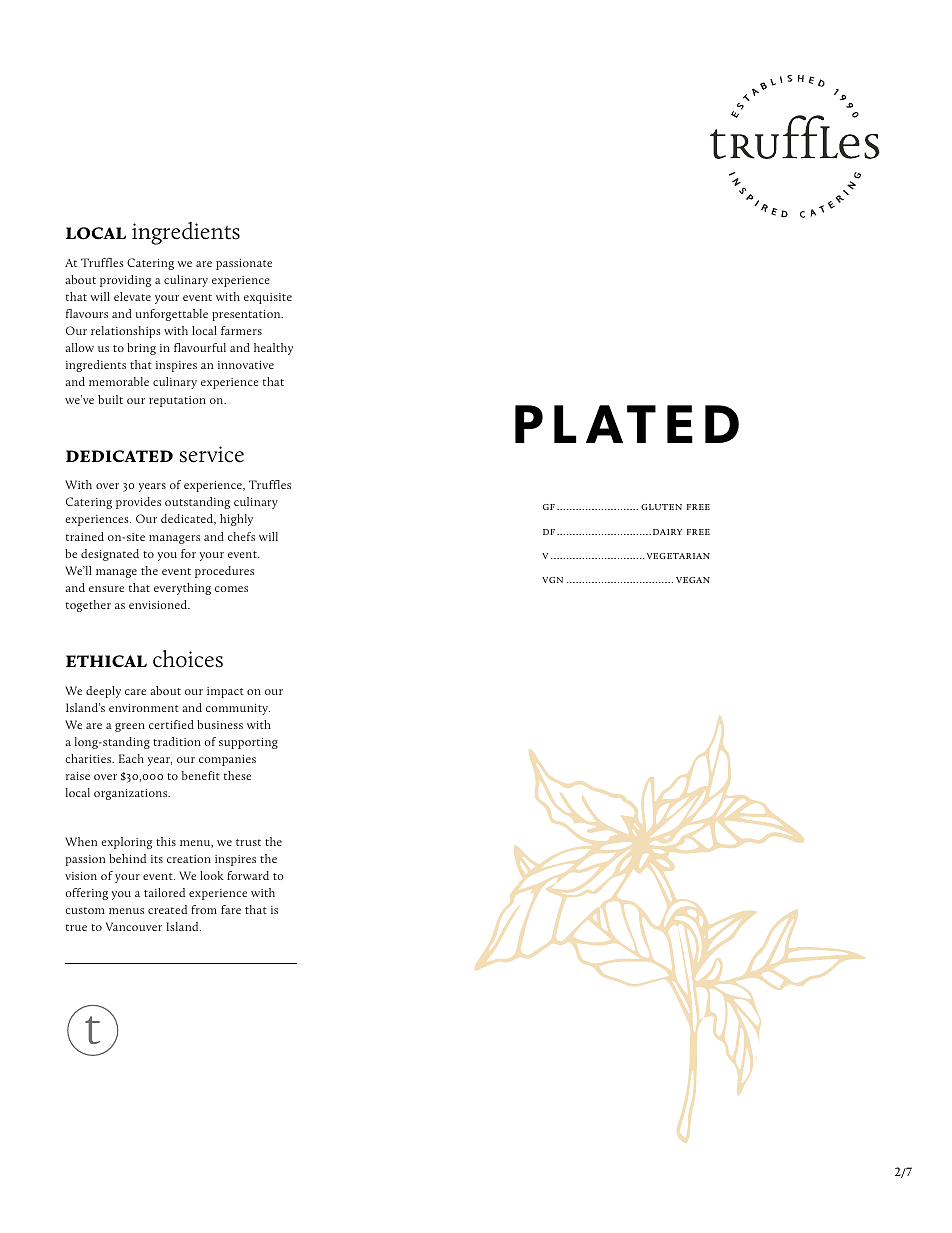  Describe the element at coordinates (182, 589) in the document. I see `everything` at that location.
